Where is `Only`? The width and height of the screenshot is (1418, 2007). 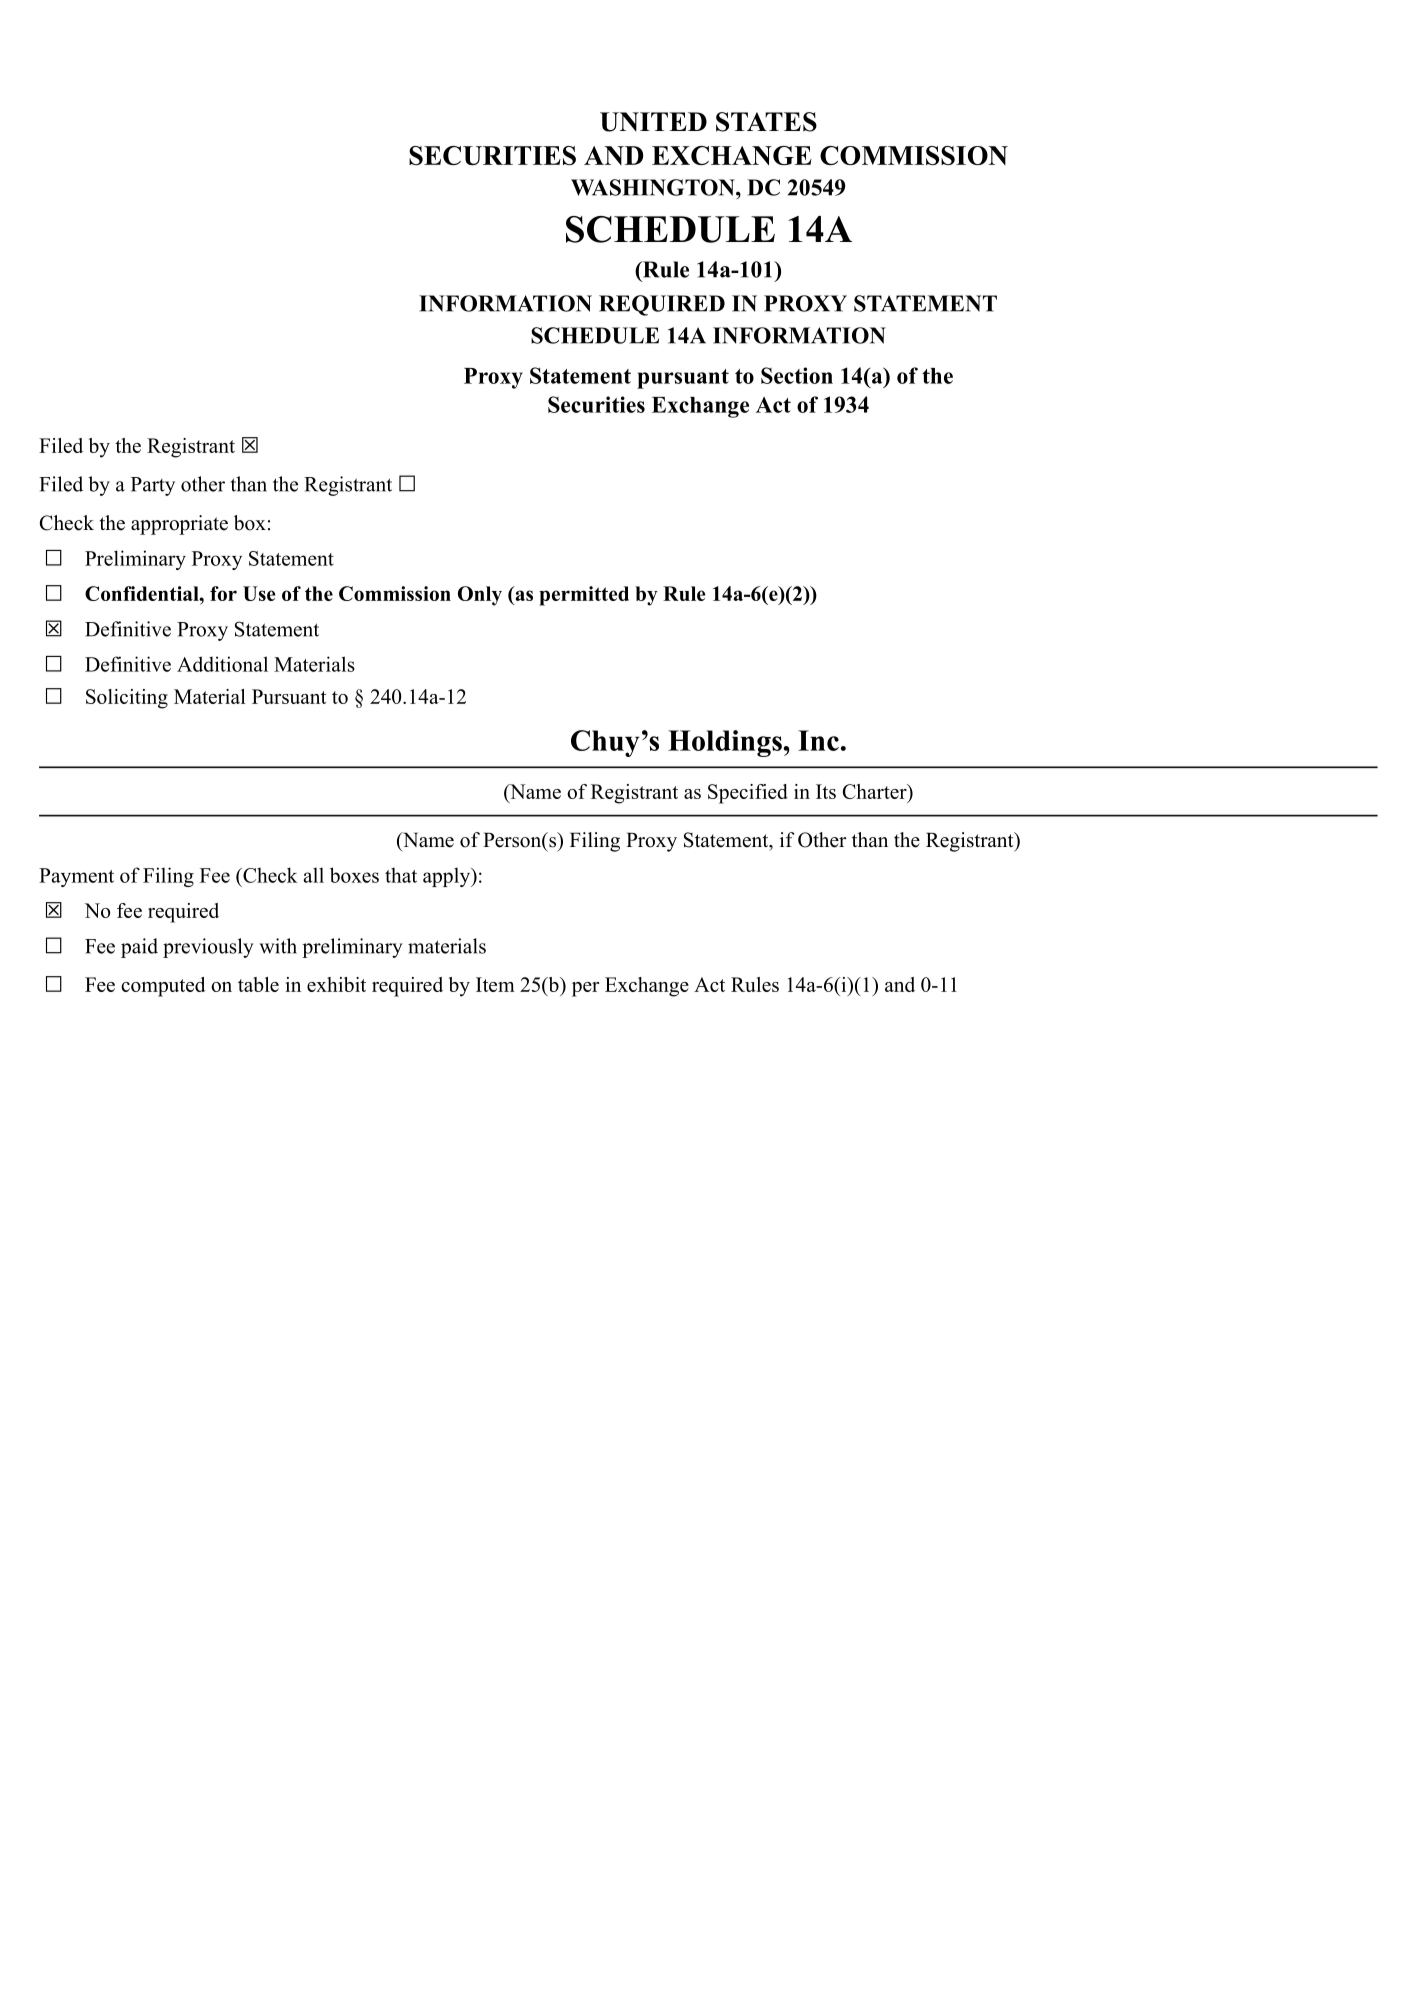
Only is located at coordinates (480, 596).
